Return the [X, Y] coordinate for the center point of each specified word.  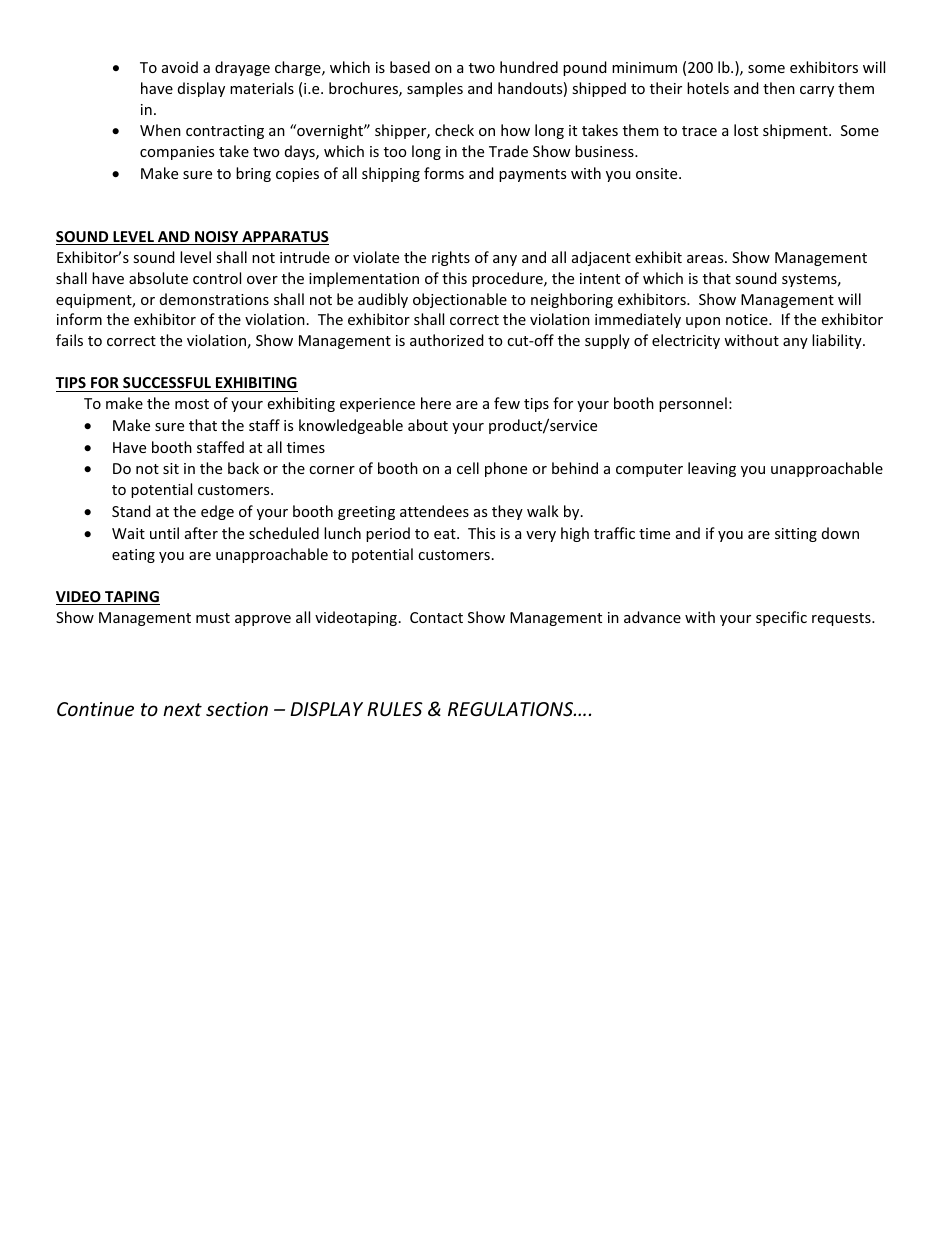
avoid [180, 67]
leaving [712, 469]
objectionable [460, 300]
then [779, 88]
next [182, 709]
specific [781, 618]
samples [435, 89]
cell [468, 468]
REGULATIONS [512, 709]
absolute [158, 278]
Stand [131, 511]
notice [748, 319]
